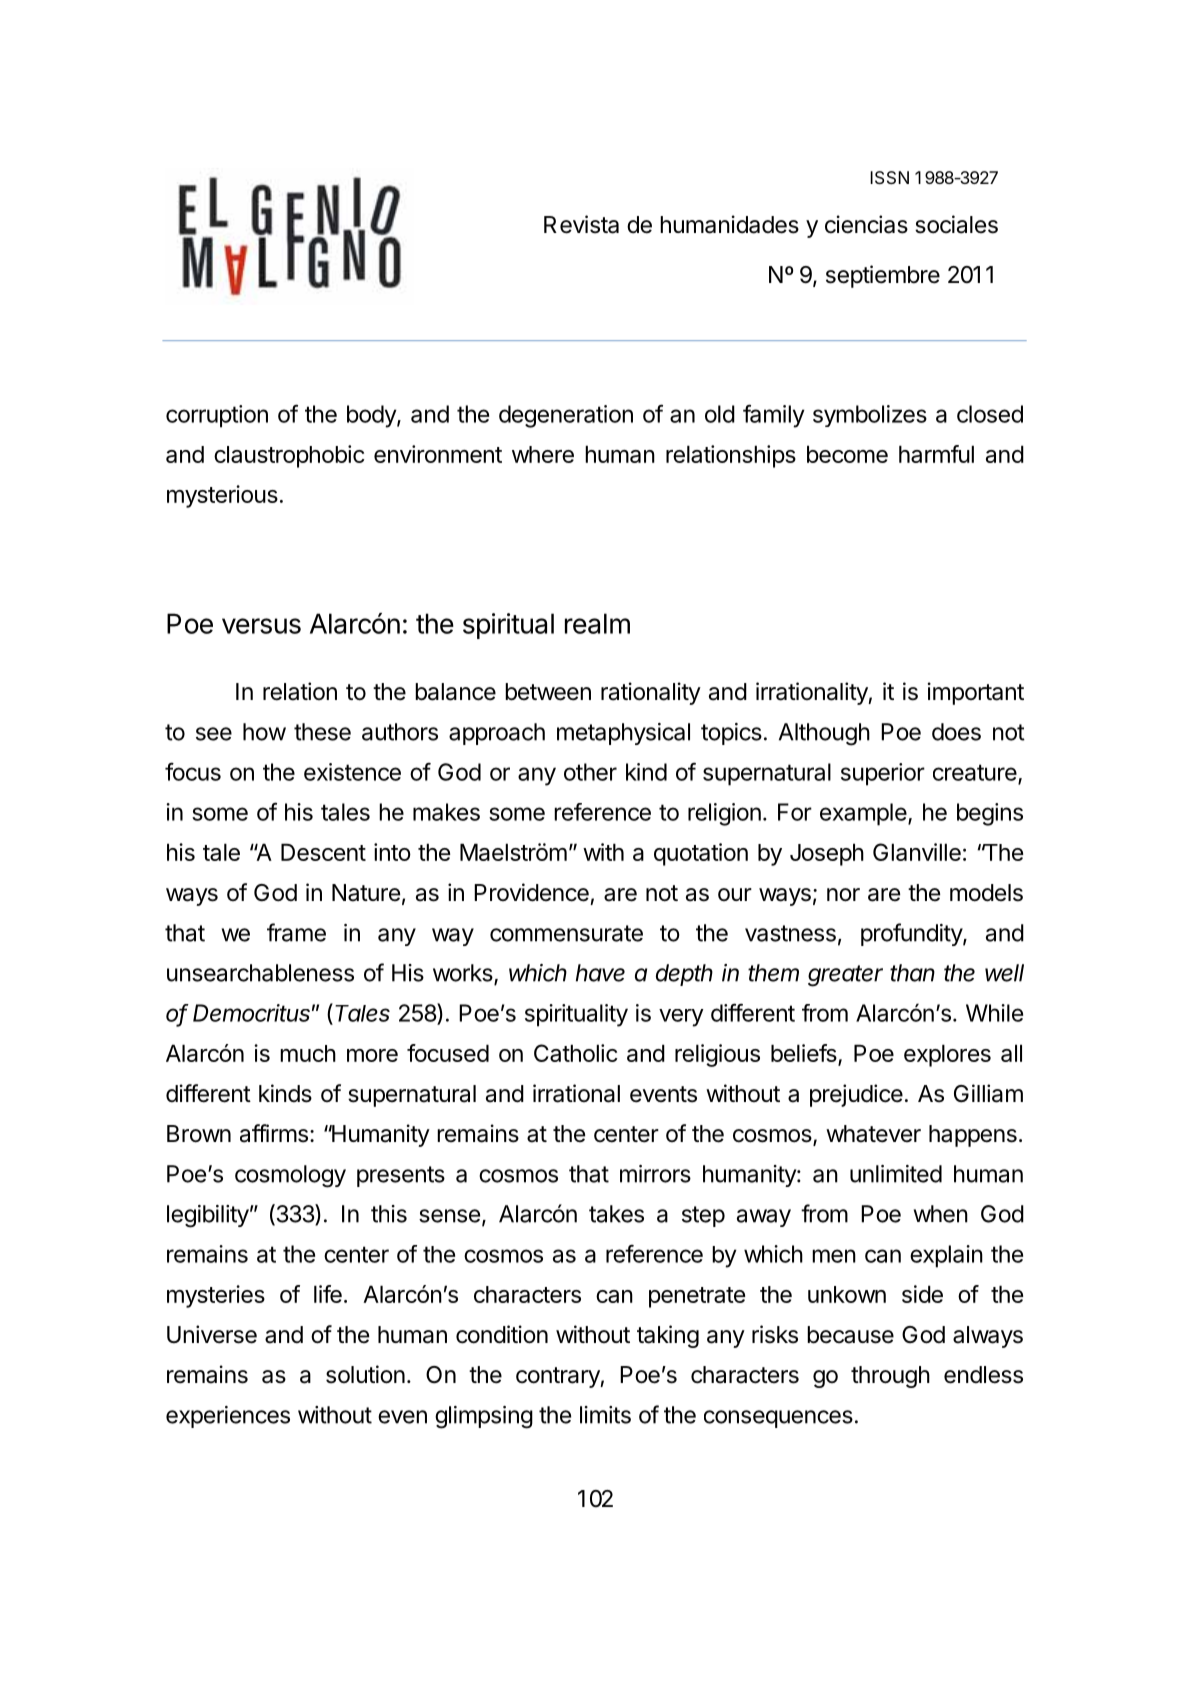  What do you see at coordinates (352, 772) in the page?
I see `existence` at bounding box center [352, 772].
